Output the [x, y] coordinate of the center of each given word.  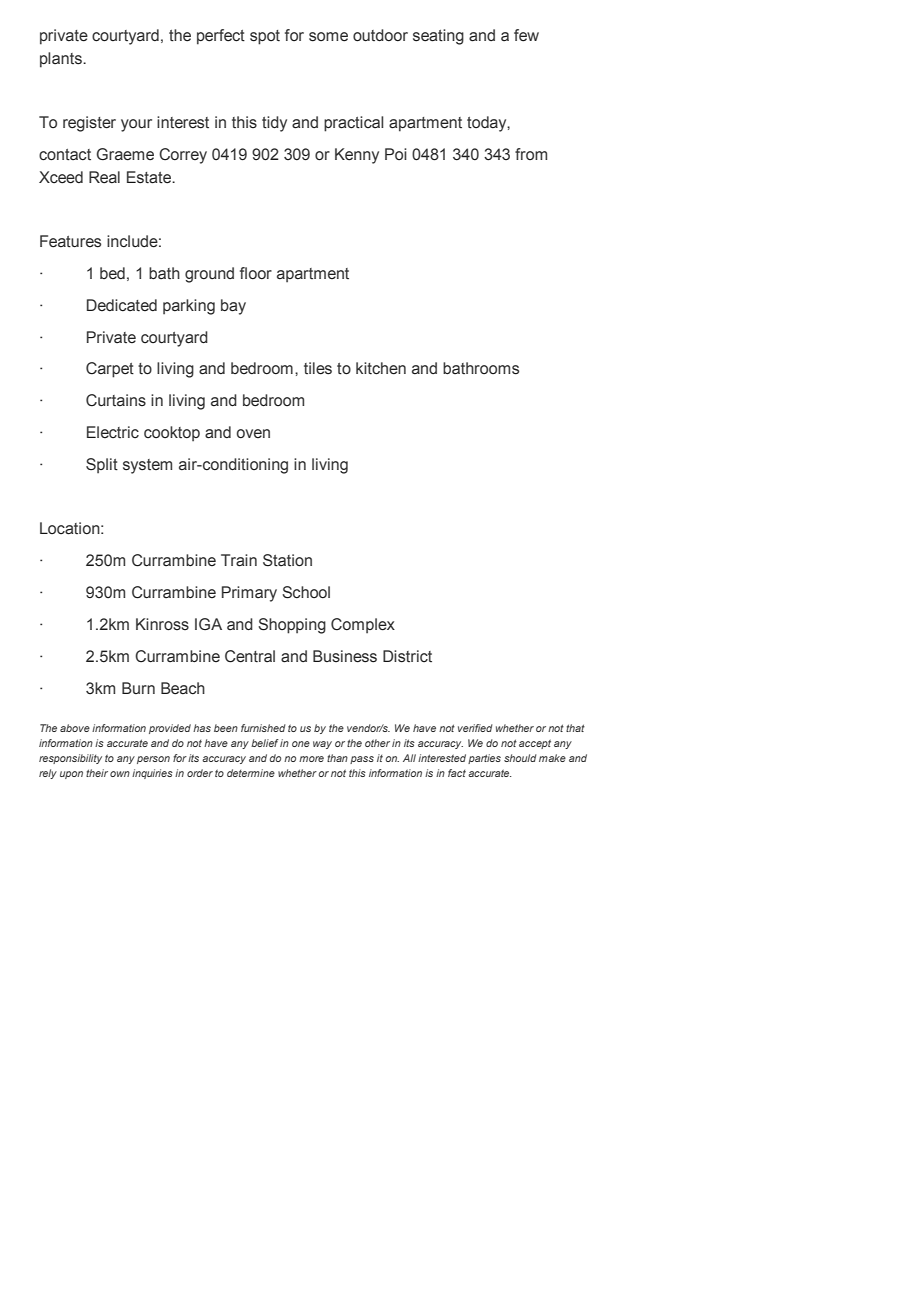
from [531, 154]
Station [287, 560]
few [526, 35]
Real [104, 177]
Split [102, 466]
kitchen [381, 368]
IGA [208, 624]
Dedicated [122, 305]
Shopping [292, 626]
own [120, 774]
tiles [318, 368]
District [407, 656]
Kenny [357, 156]
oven [253, 433]
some [328, 37]
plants [62, 60]
